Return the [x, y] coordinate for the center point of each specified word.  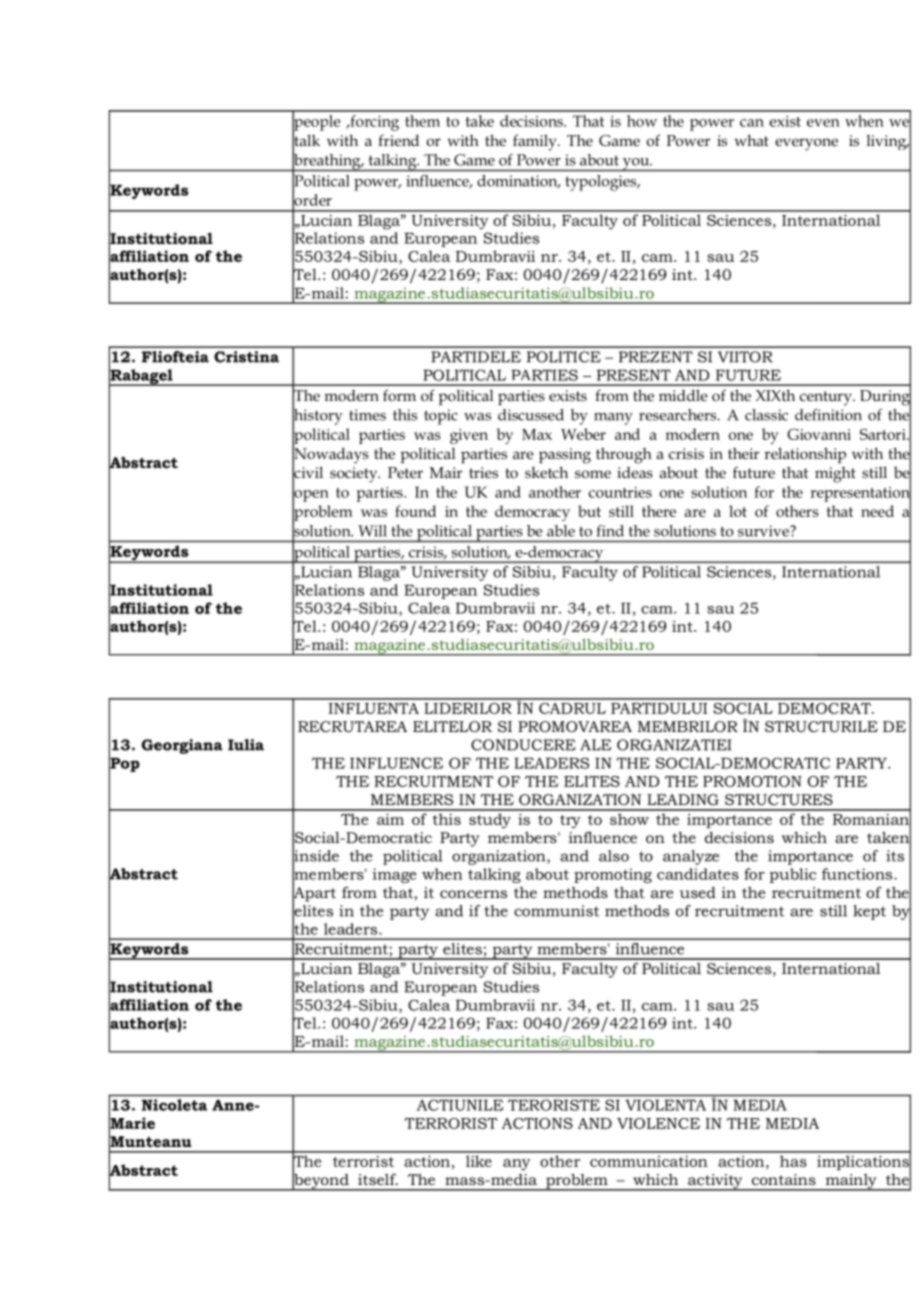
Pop [124, 764]
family [536, 142]
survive [764, 531]
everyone [806, 144]
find [610, 531]
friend [398, 140]
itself [378, 1179]
